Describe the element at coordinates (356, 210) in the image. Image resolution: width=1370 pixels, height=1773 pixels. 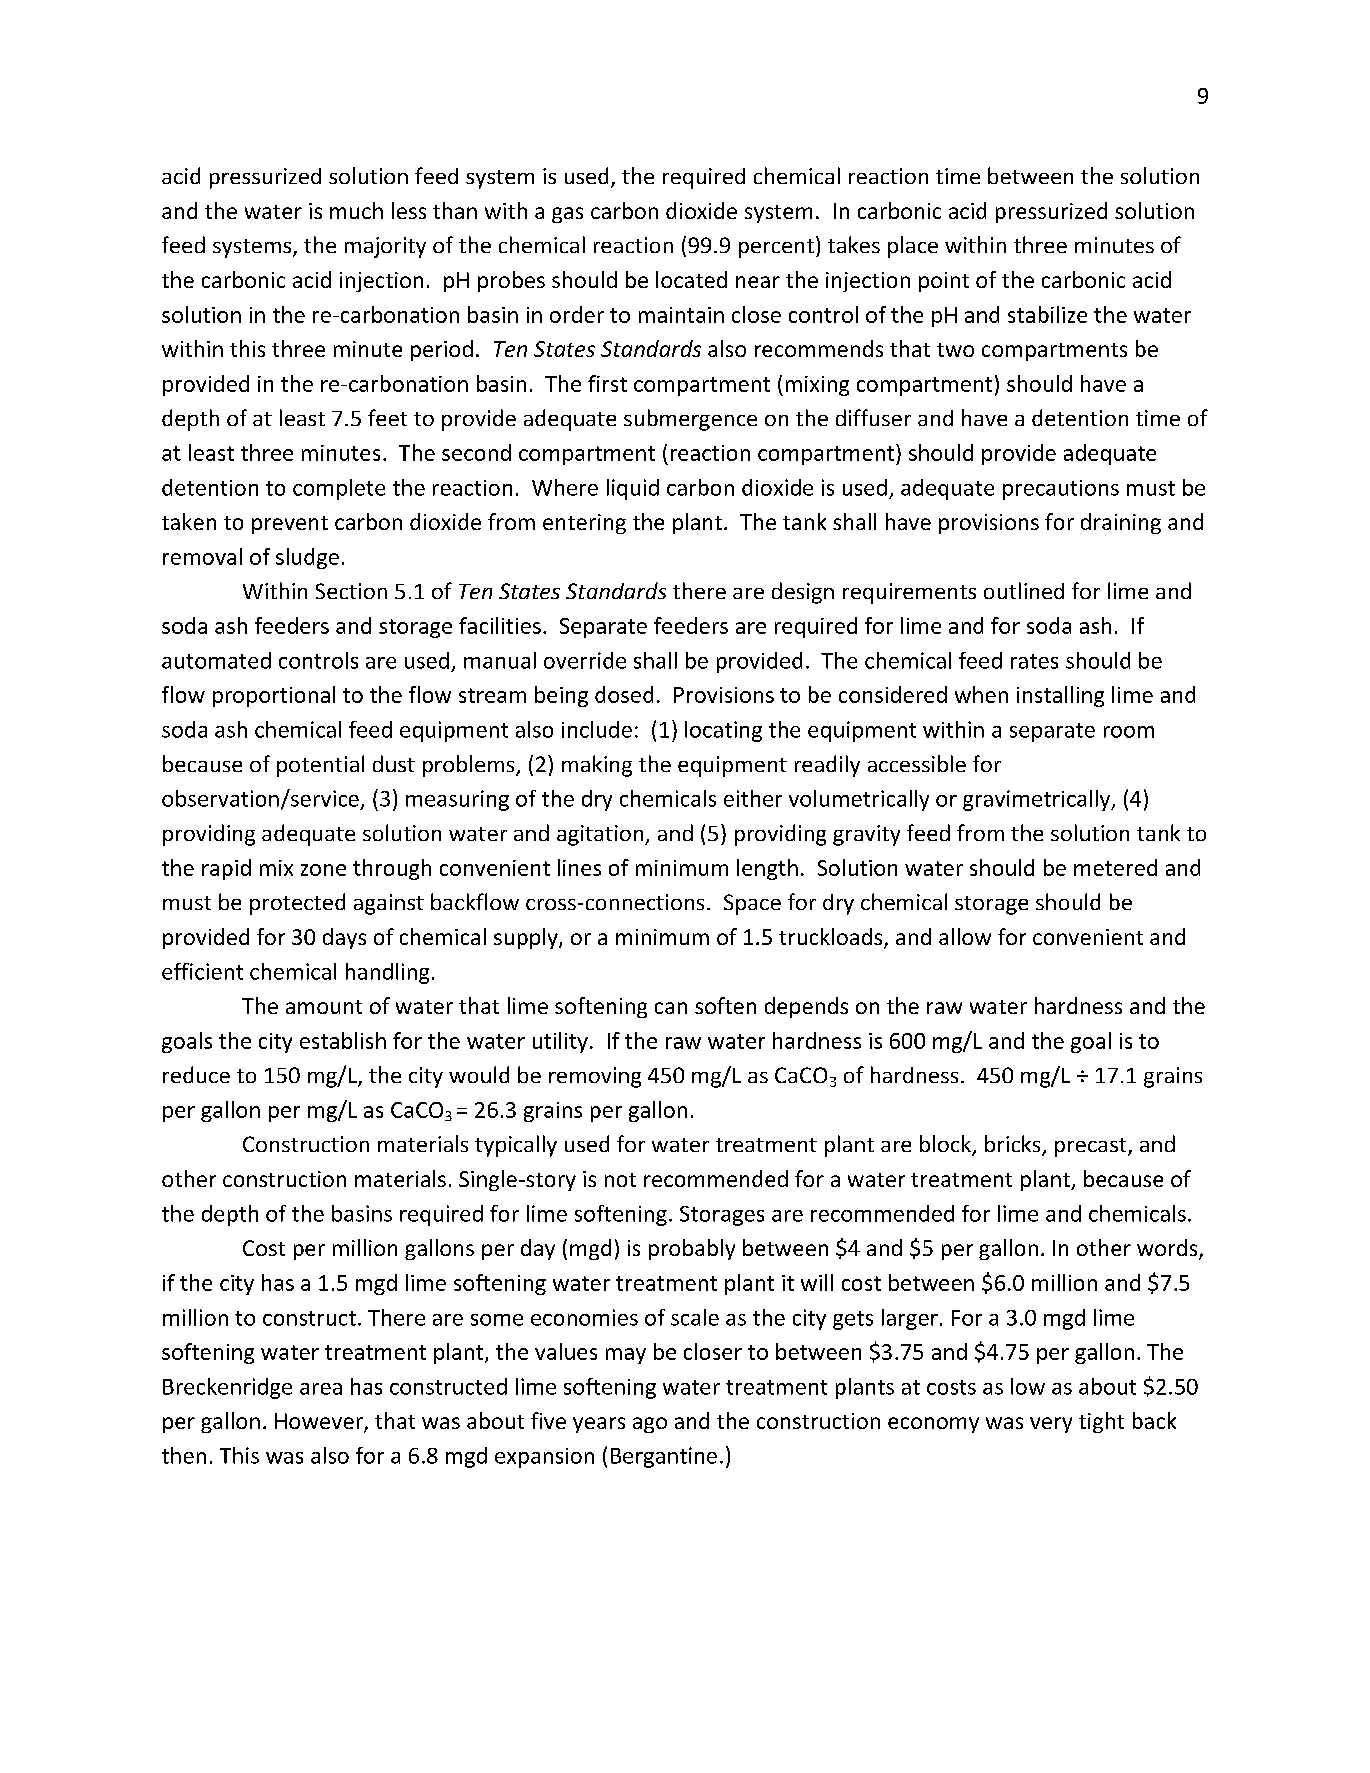
I see `much` at that location.
